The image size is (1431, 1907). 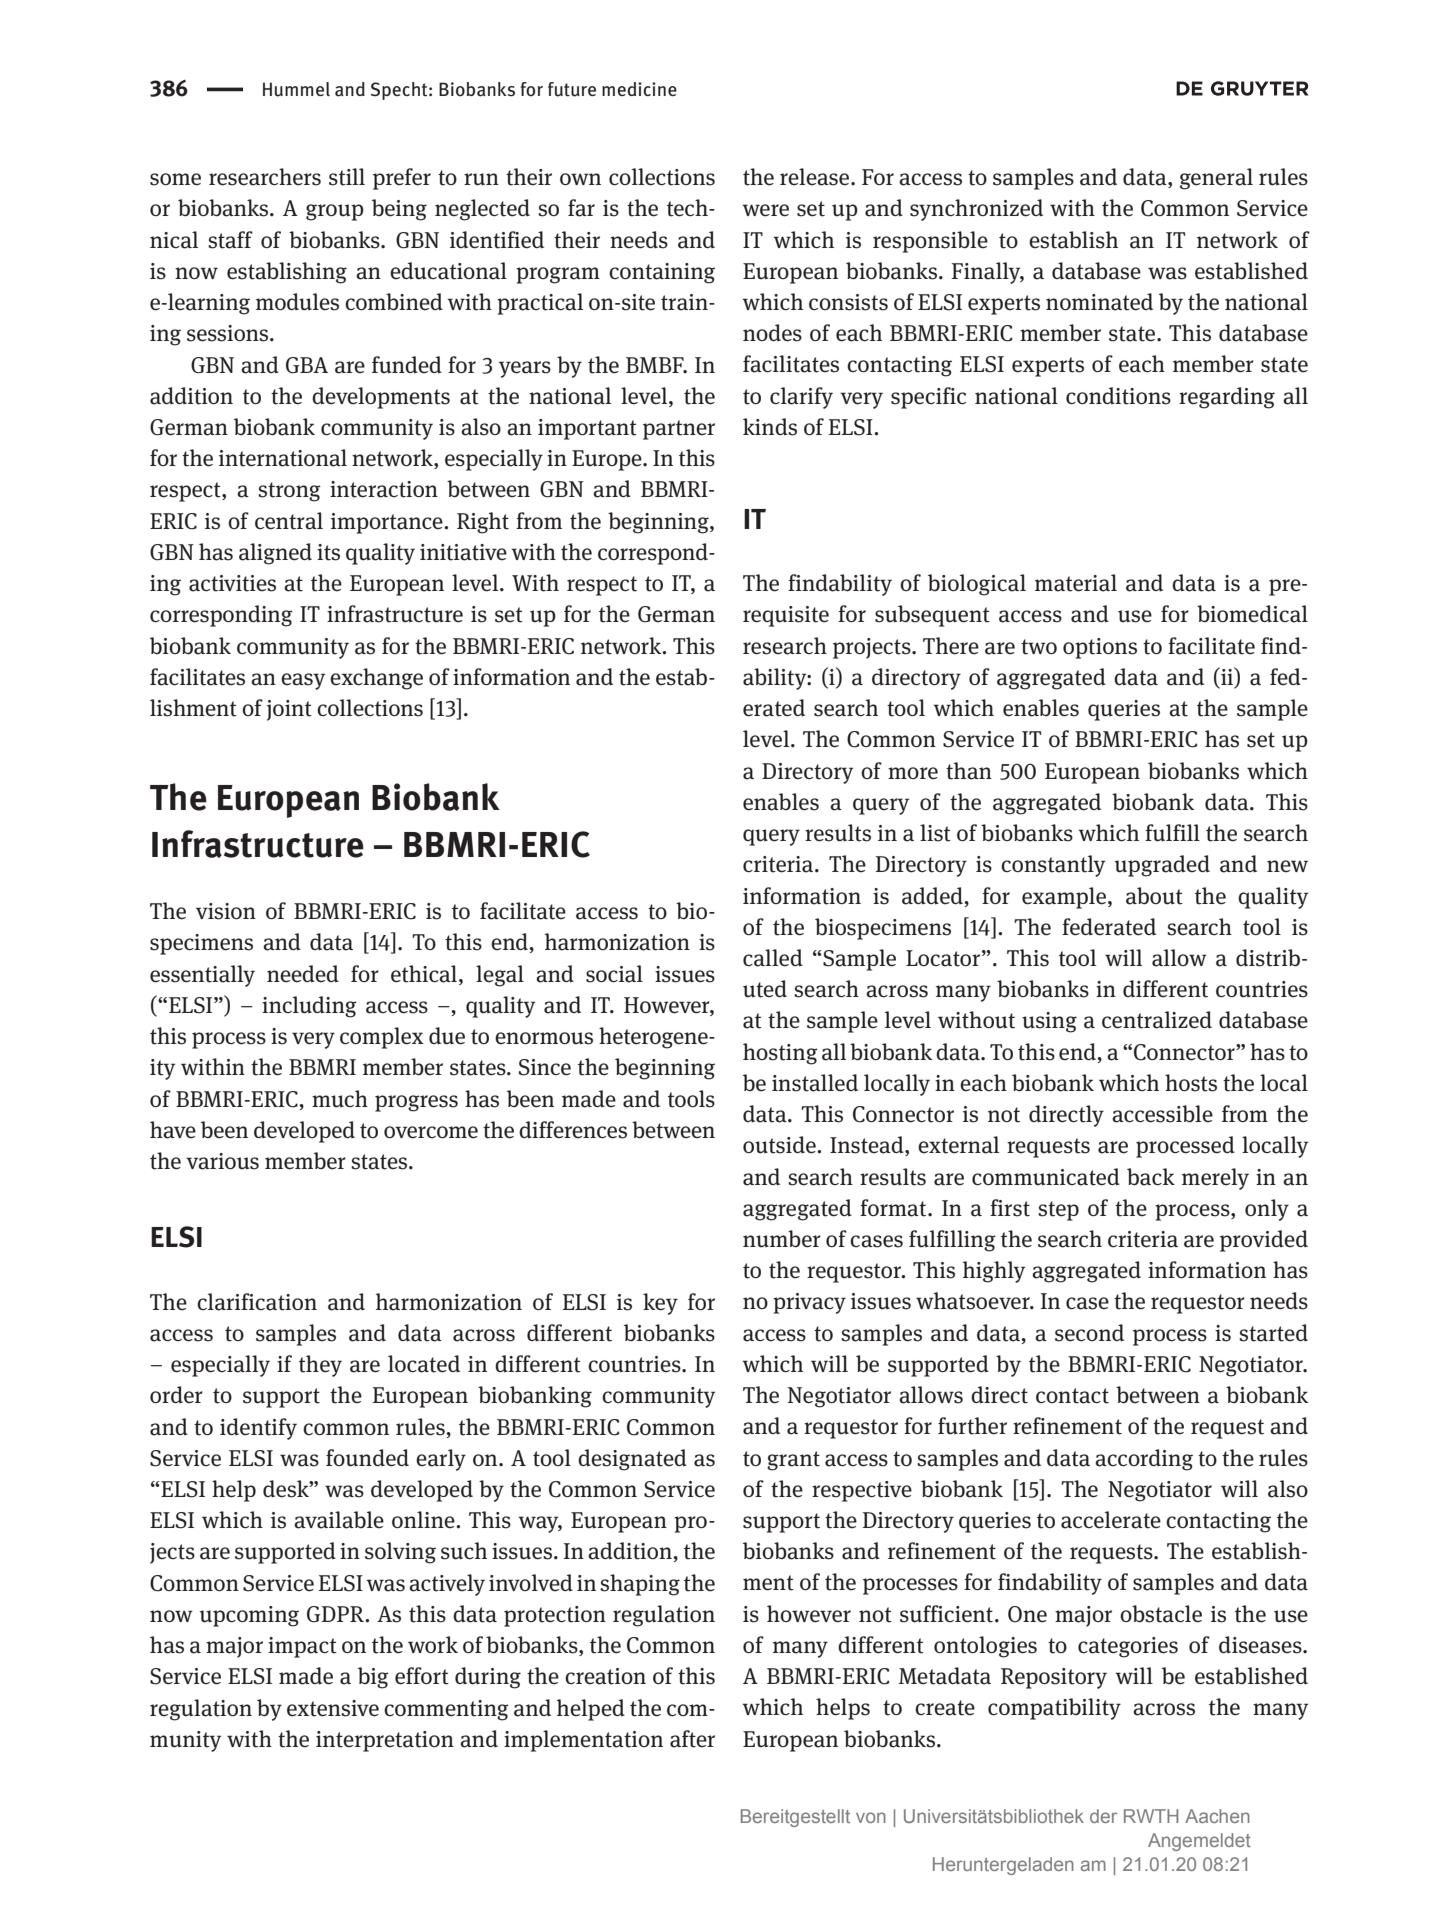 I want to click on extensive, so click(x=333, y=1708).
